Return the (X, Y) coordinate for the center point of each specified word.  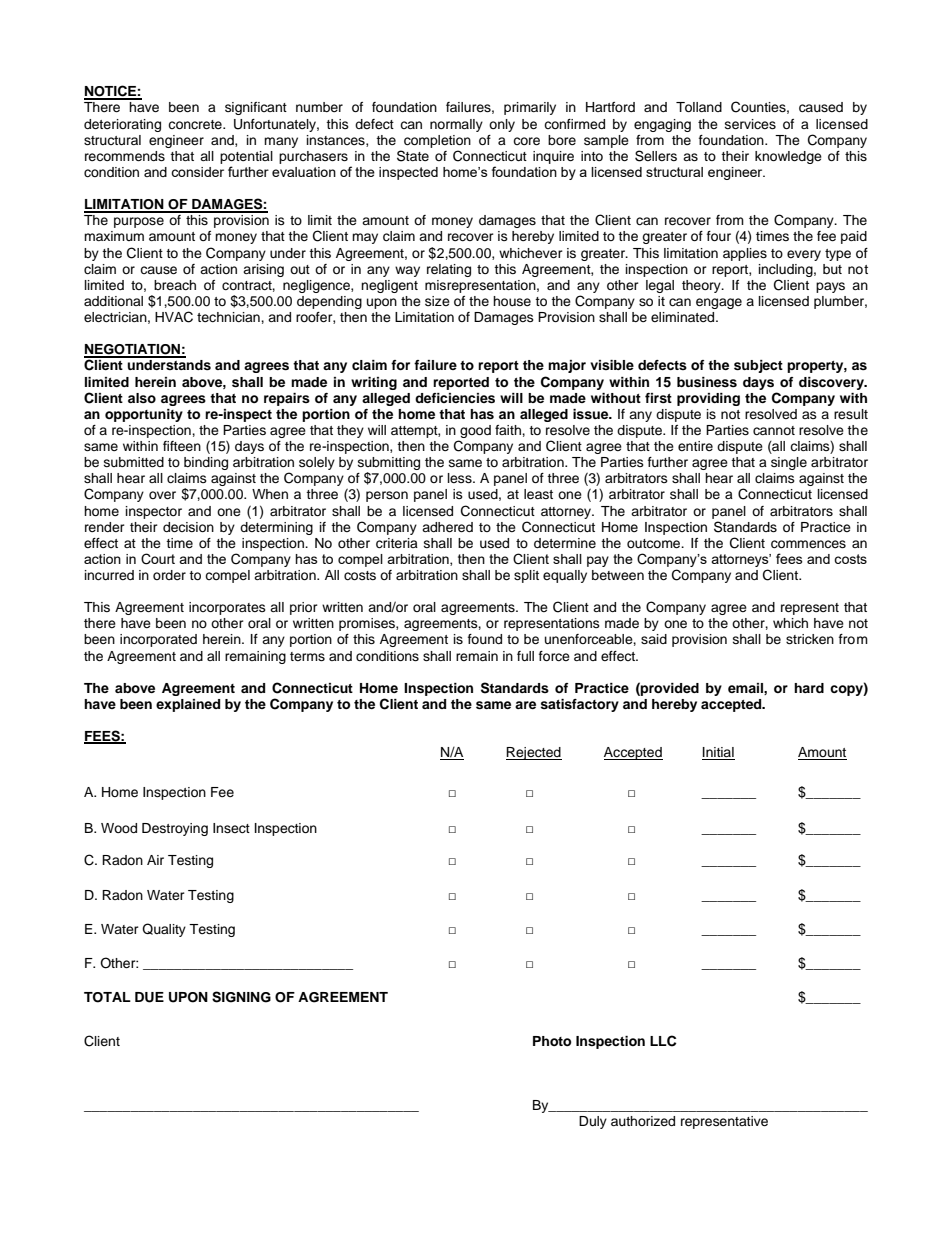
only (502, 125)
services (750, 124)
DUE (149, 997)
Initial (718, 753)
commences (808, 544)
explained (188, 705)
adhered (447, 527)
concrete (196, 124)
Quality (164, 930)
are (525, 705)
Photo (552, 1041)
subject (758, 366)
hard (809, 688)
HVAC (174, 317)
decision (188, 527)
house (512, 301)
